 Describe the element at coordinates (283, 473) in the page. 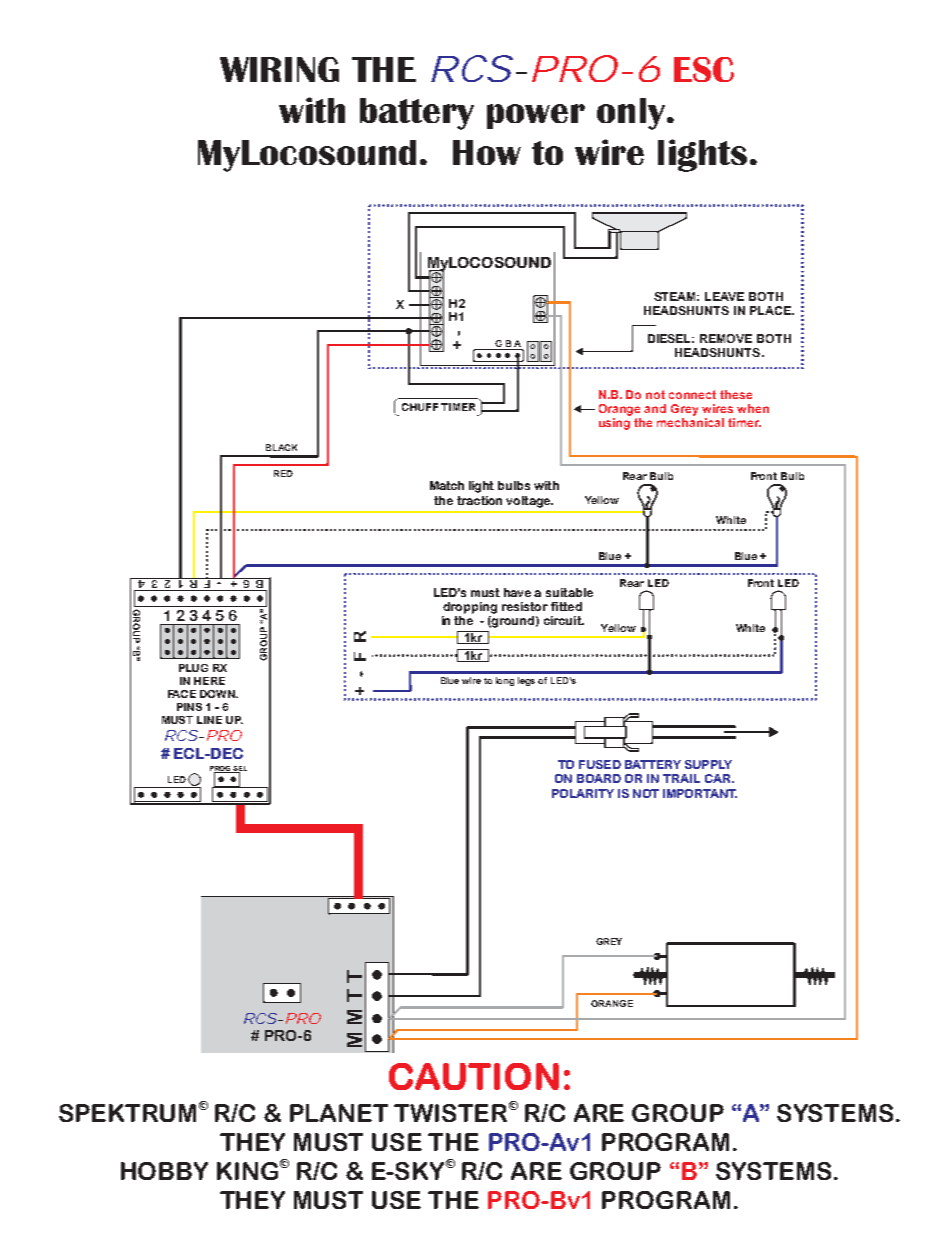

I see `RED` at that location.
